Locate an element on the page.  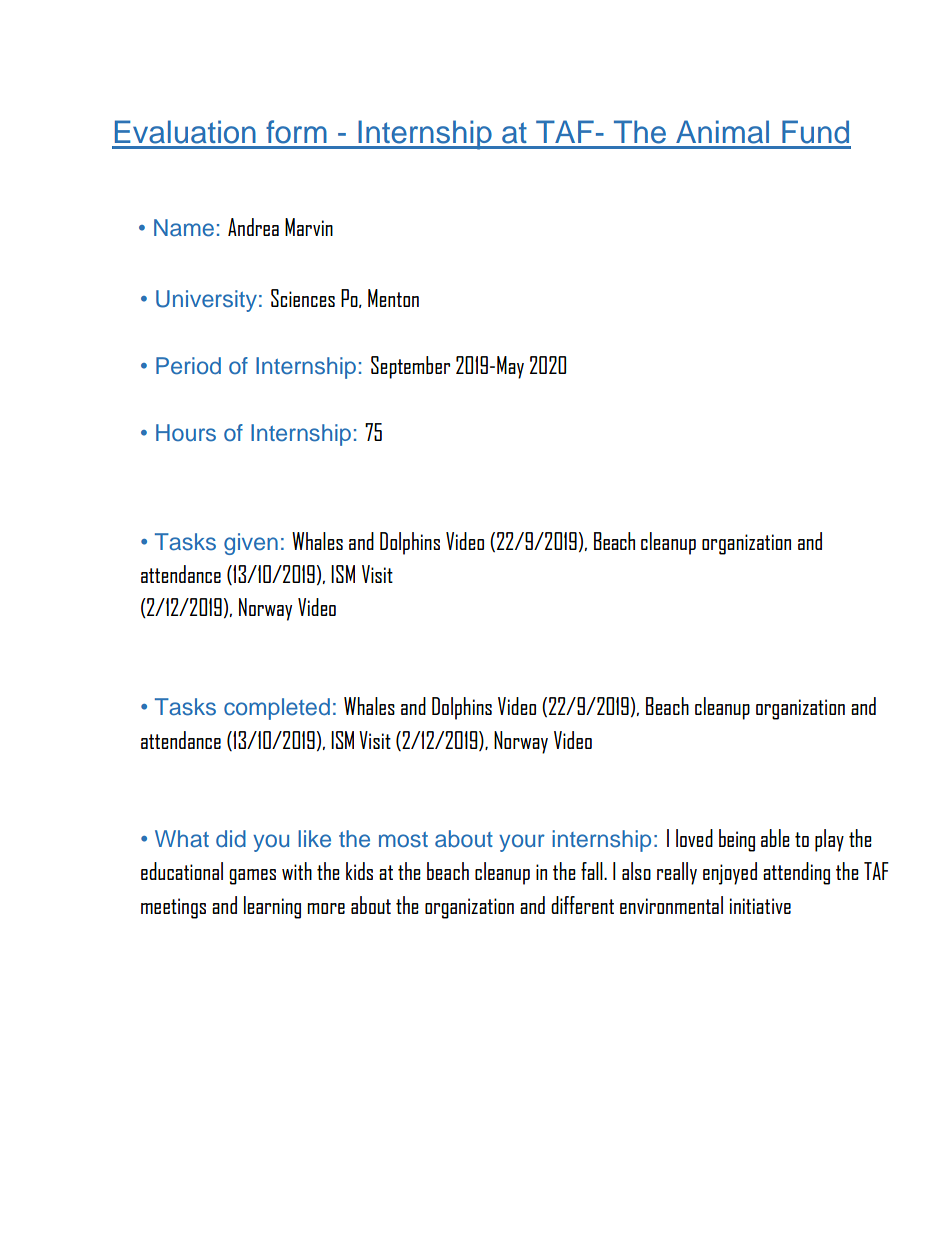
able is located at coordinates (775, 838).
